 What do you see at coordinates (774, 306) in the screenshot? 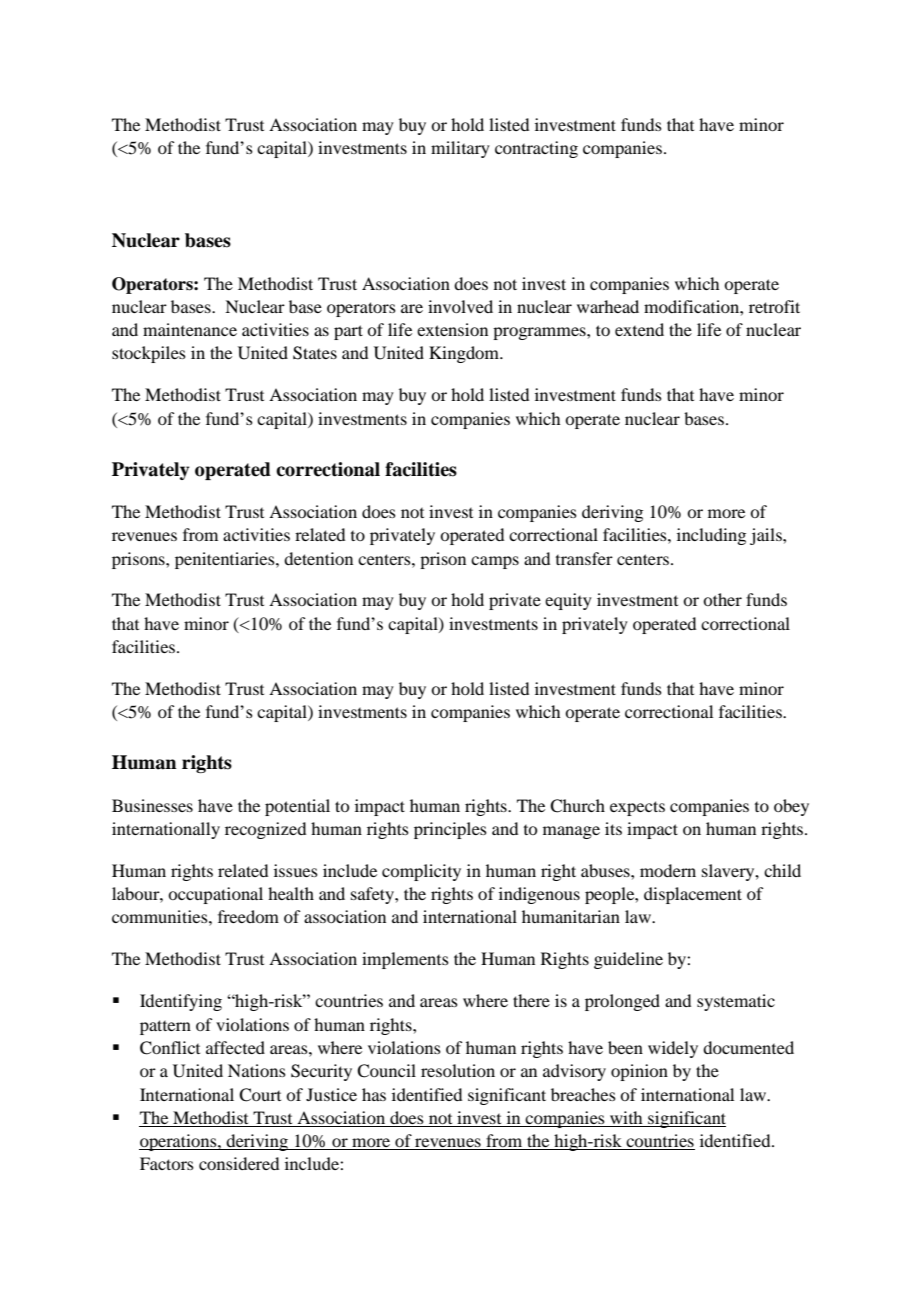
I see `retrofit` at bounding box center [774, 306].
